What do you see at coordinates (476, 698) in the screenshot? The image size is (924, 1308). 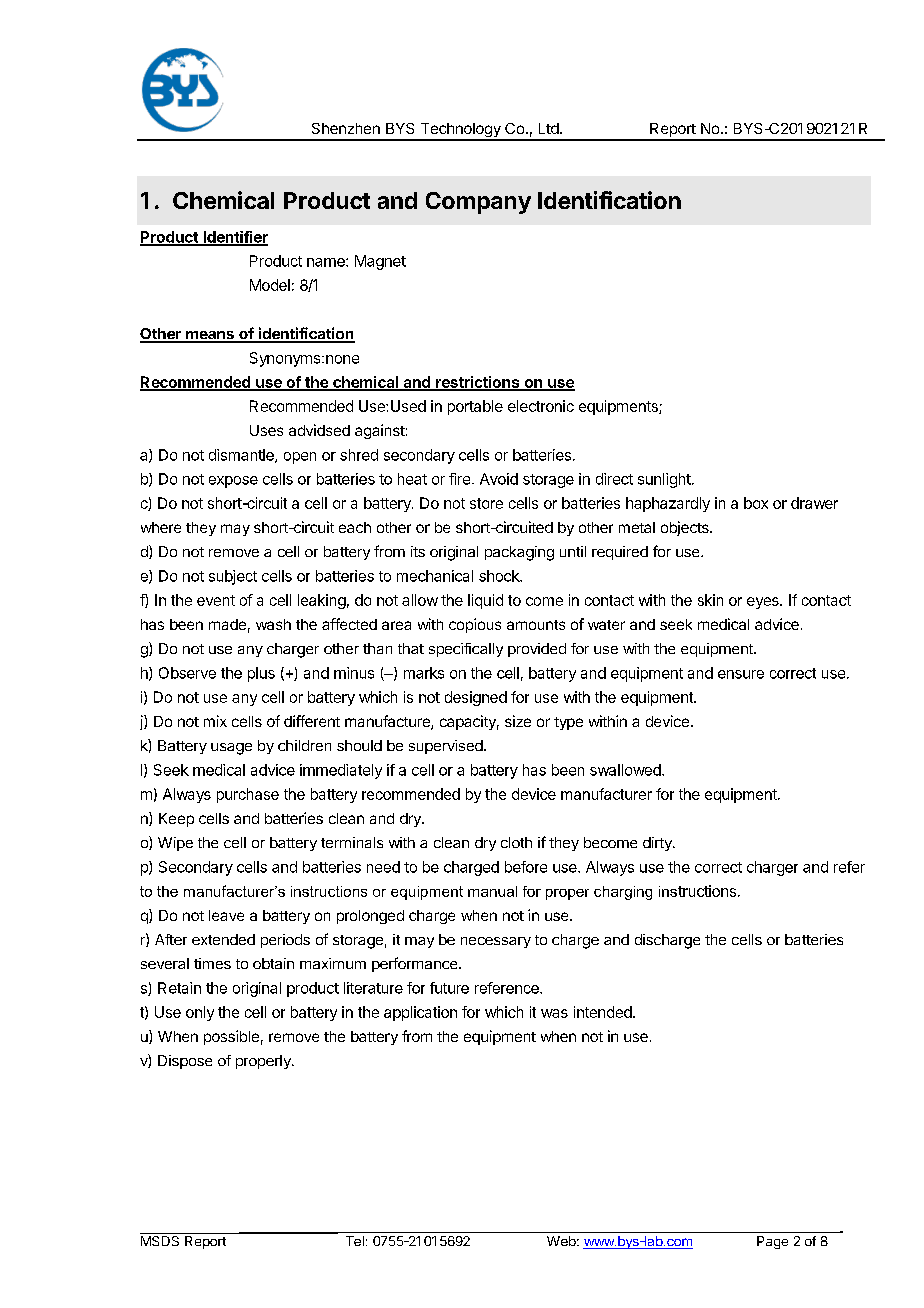 I see `designed` at bounding box center [476, 698].
